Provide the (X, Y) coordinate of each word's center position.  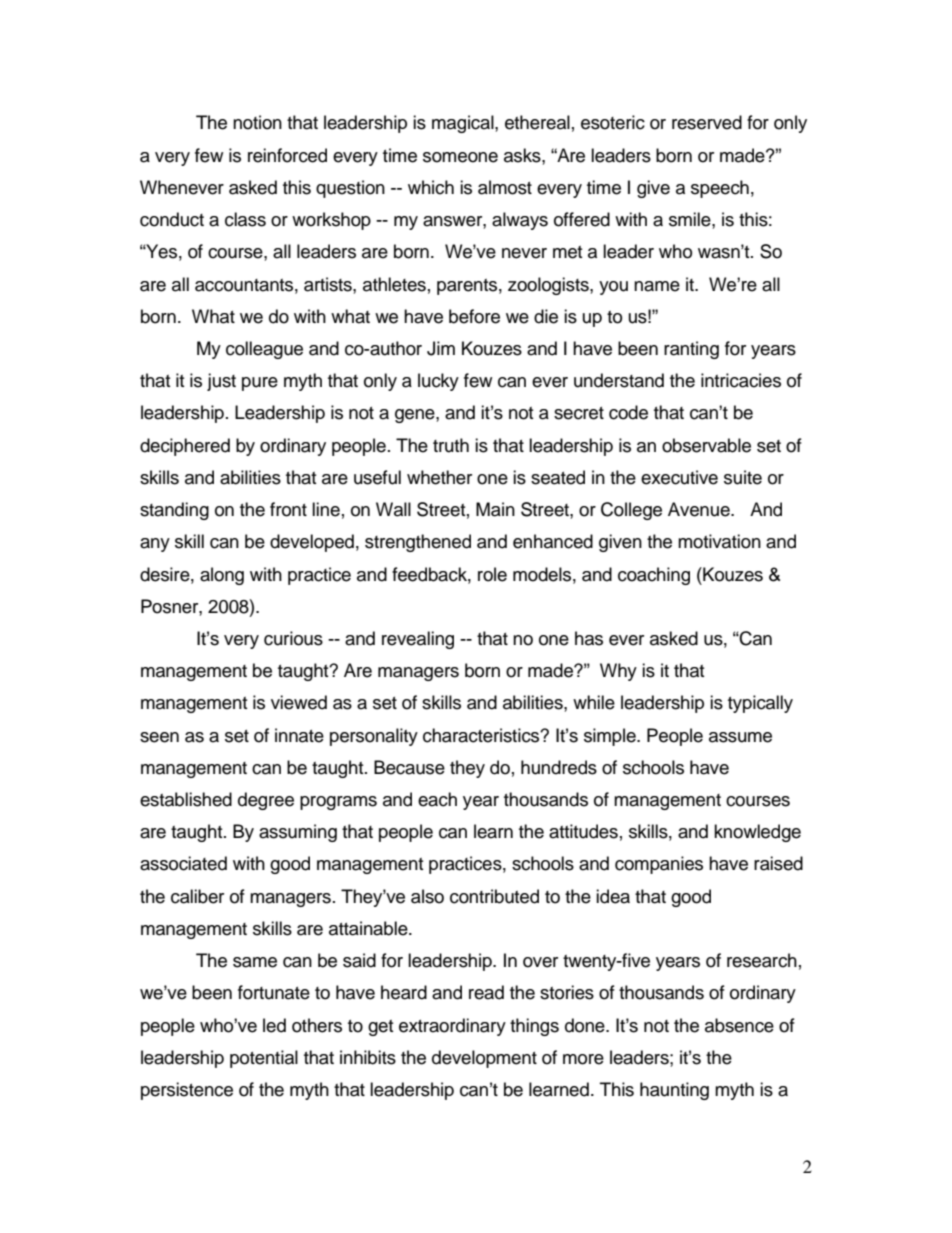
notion (257, 122)
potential (264, 1059)
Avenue (700, 509)
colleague (264, 350)
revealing (418, 640)
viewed (299, 702)
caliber (197, 896)
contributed (494, 896)
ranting (691, 350)
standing (174, 511)
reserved (707, 122)
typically (760, 704)
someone (460, 157)
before (474, 316)
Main (495, 509)
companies (659, 865)
